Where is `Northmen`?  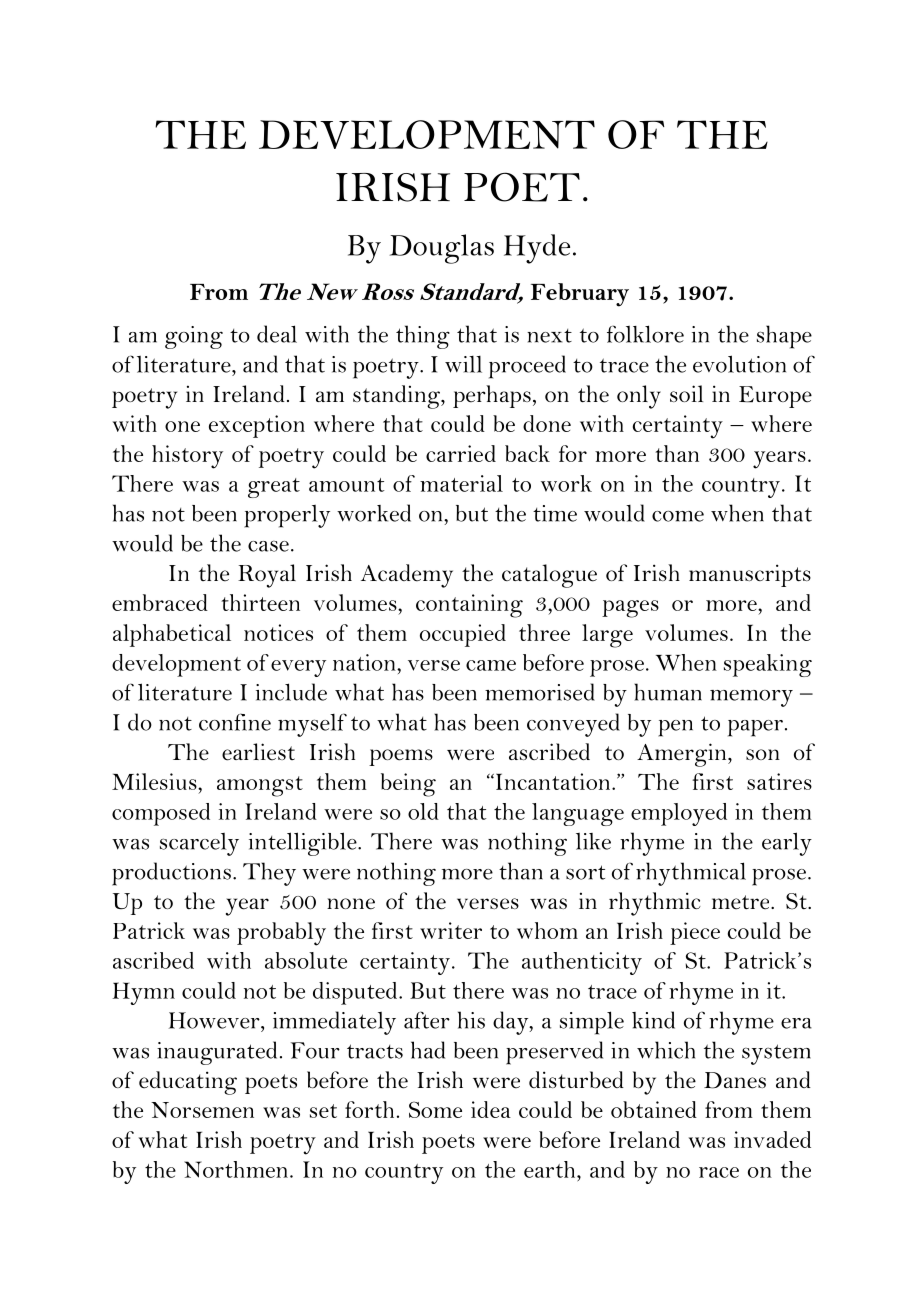
Northmen is located at coordinates (236, 1169).
